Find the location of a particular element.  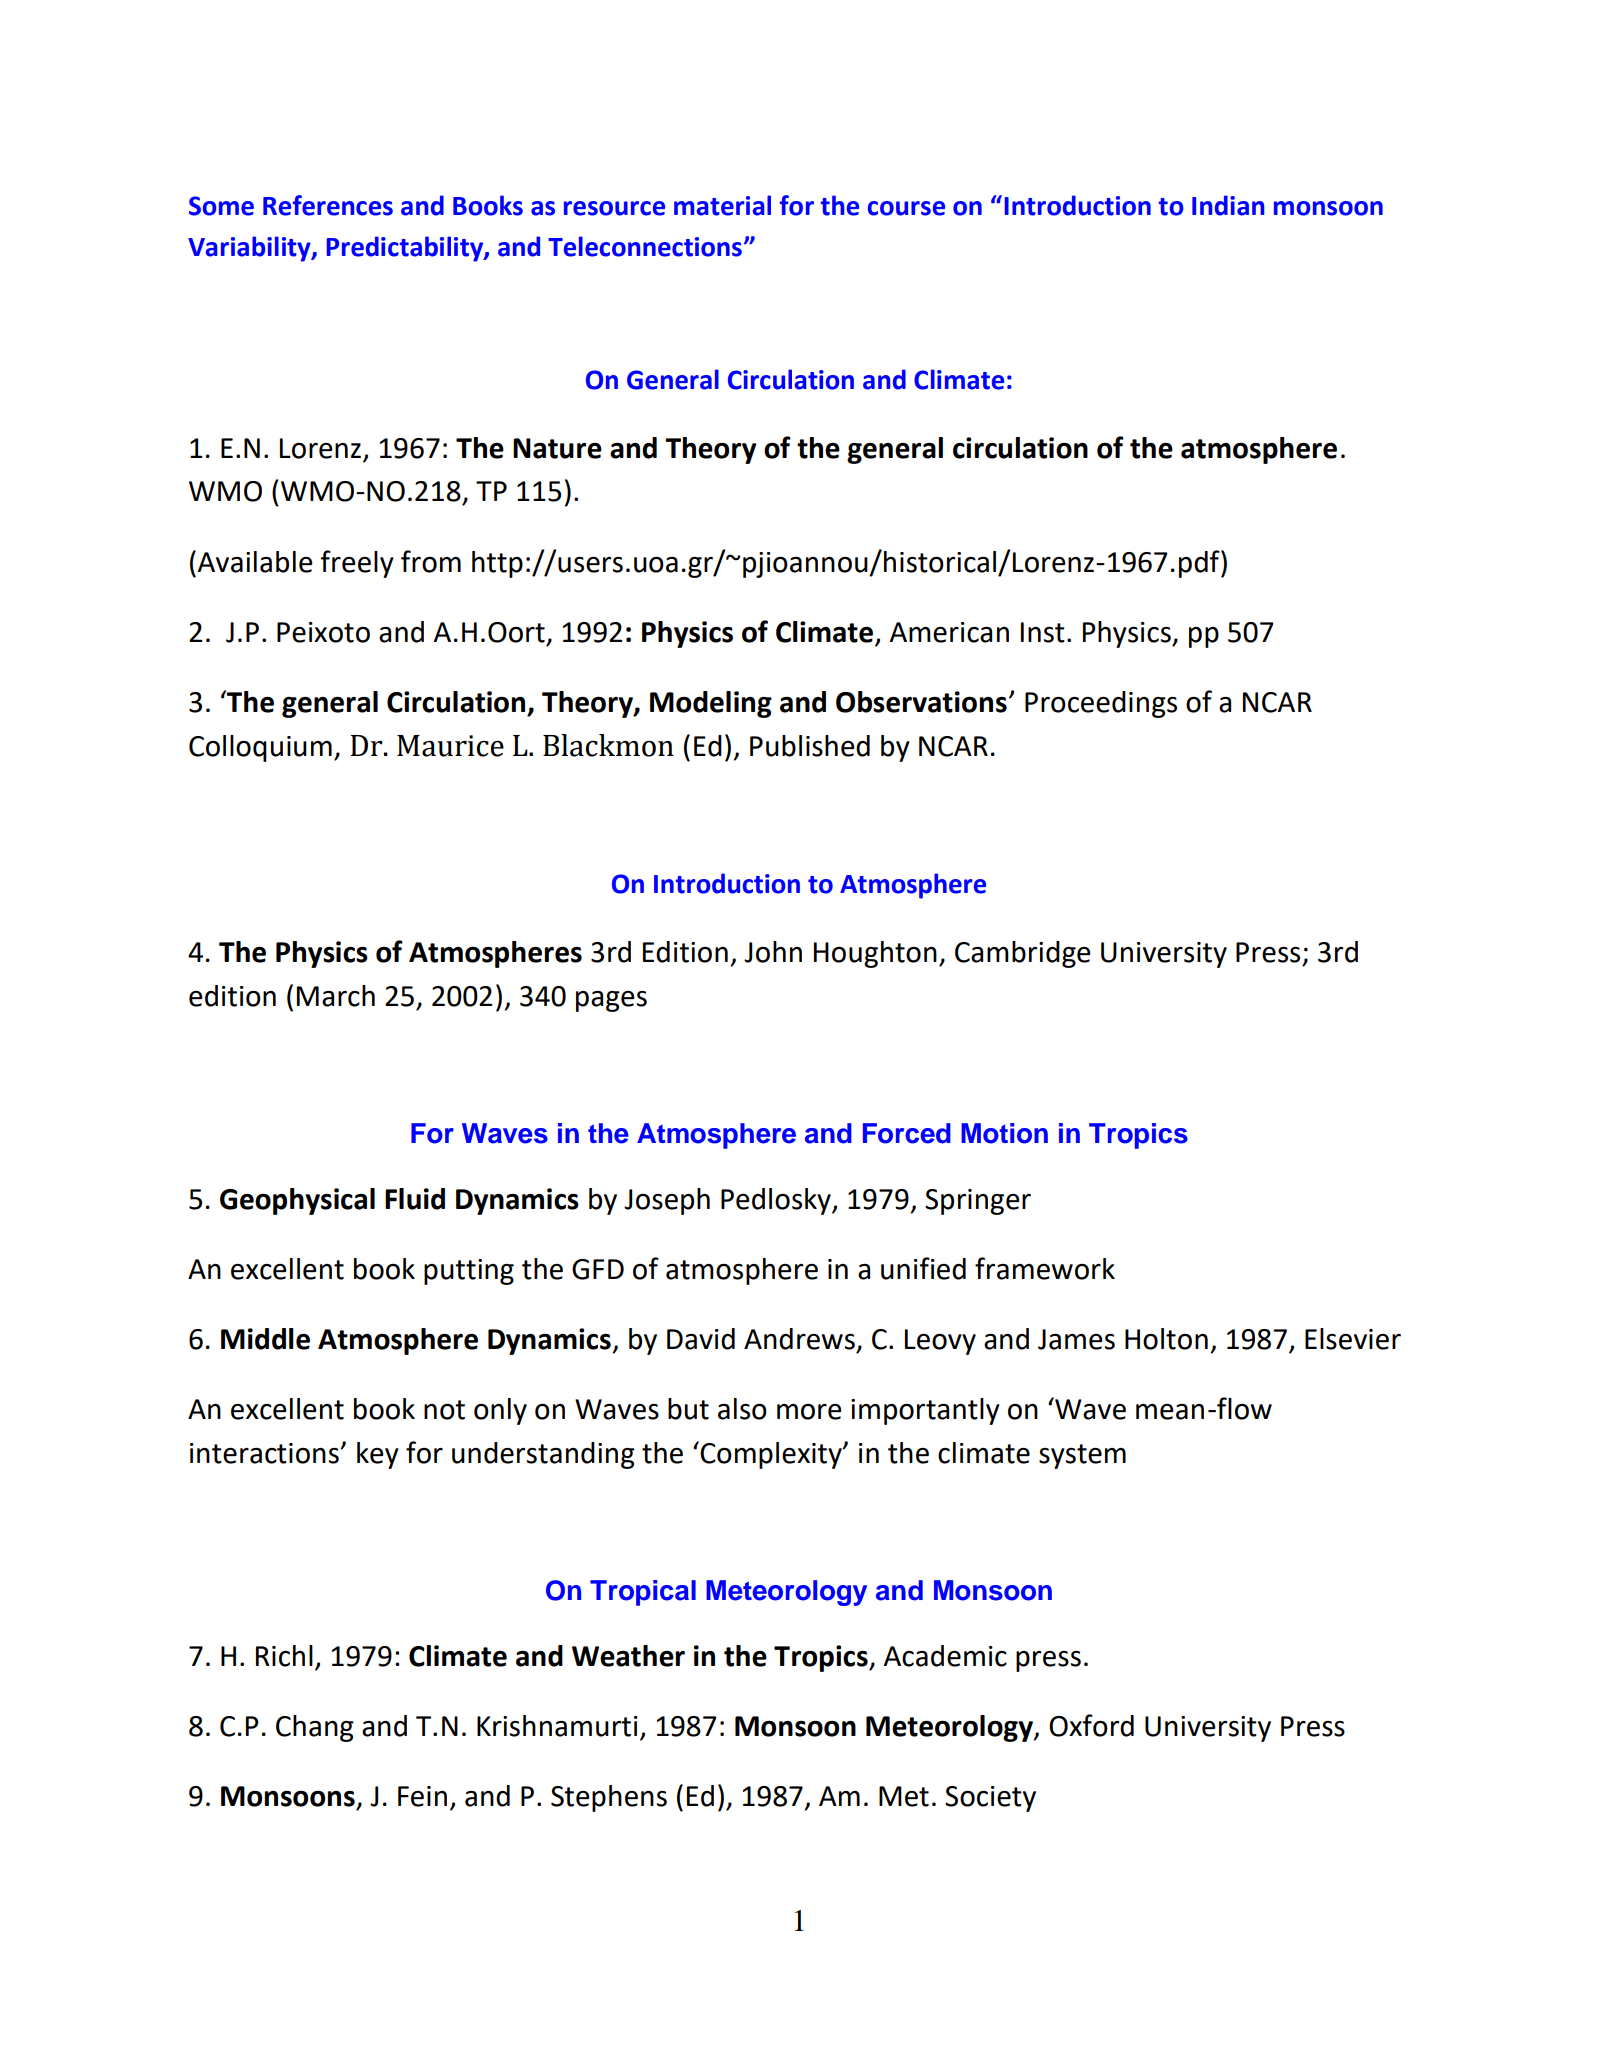

Chang is located at coordinates (315, 1728).
